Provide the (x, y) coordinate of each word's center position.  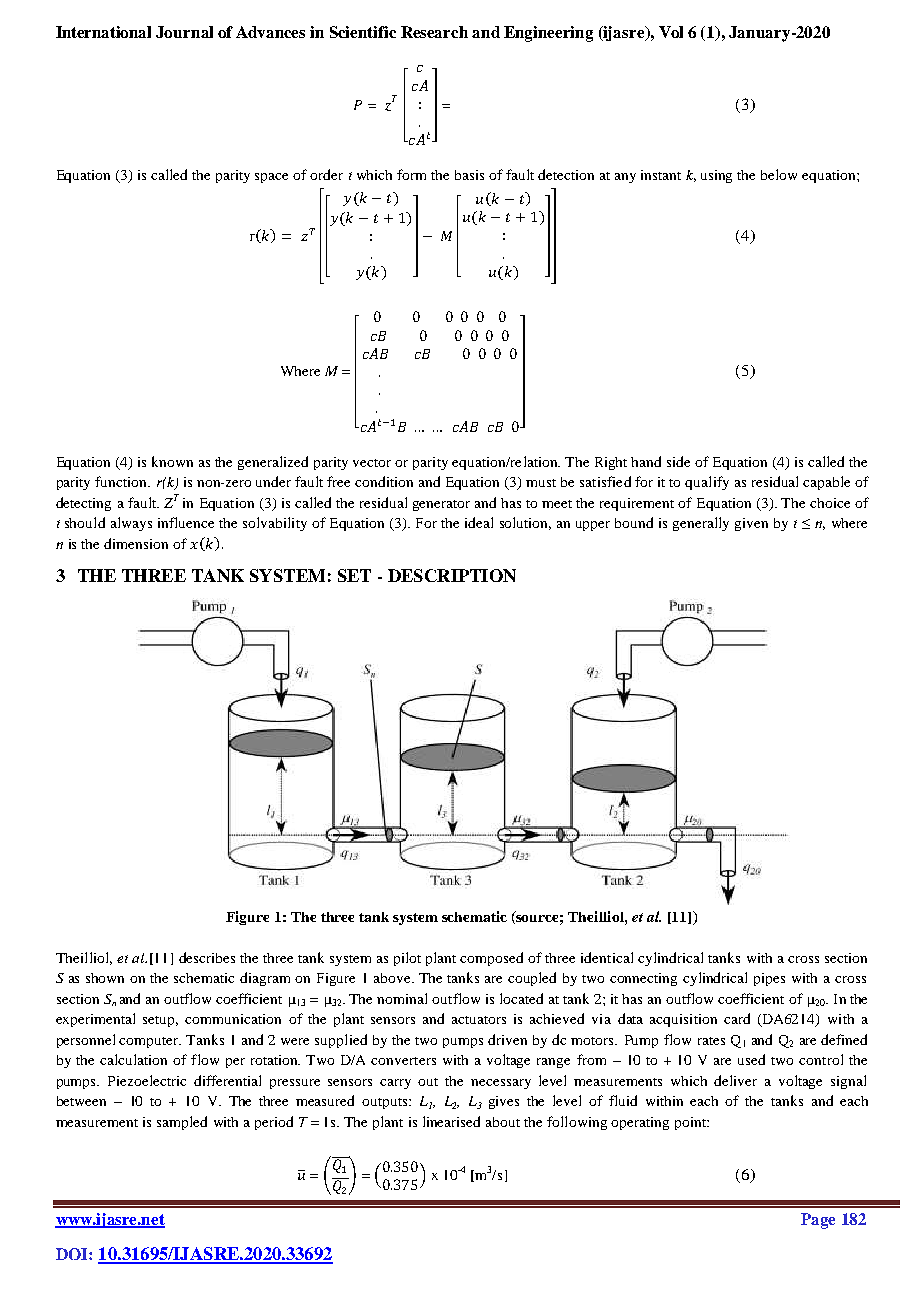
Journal (184, 32)
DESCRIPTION (452, 575)
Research (434, 32)
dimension (136, 543)
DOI (73, 1254)
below (779, 174)
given (751, 524)
